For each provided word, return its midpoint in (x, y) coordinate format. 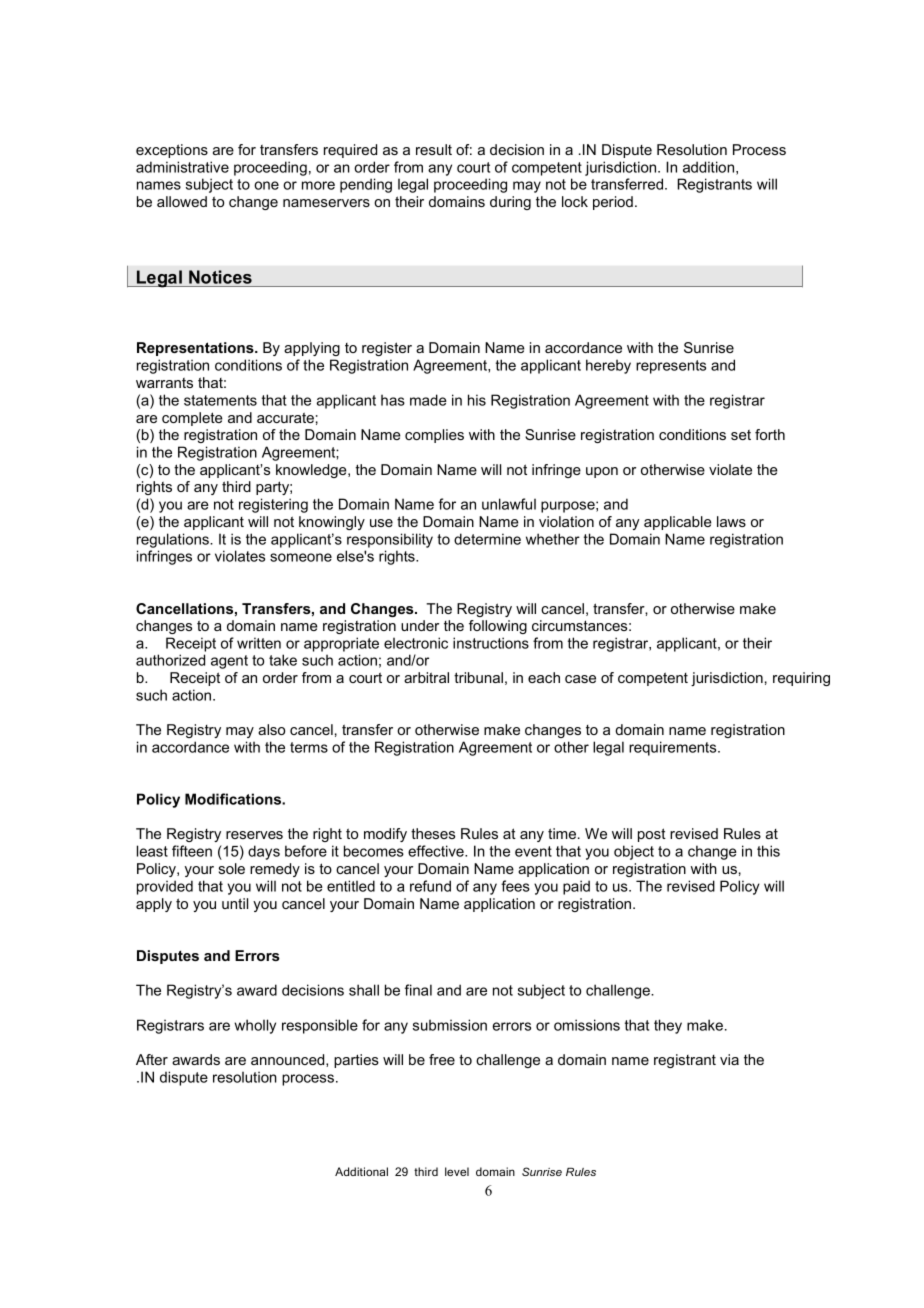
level (457, 1171)
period (613, 203)
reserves (254, 835)
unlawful (509, 504)
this (768, 851)
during (510, 203)
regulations (174, 540)
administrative (182, 167)
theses (433, 833)
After (152, 1059)
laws (731, 521)
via (729, 1059)
